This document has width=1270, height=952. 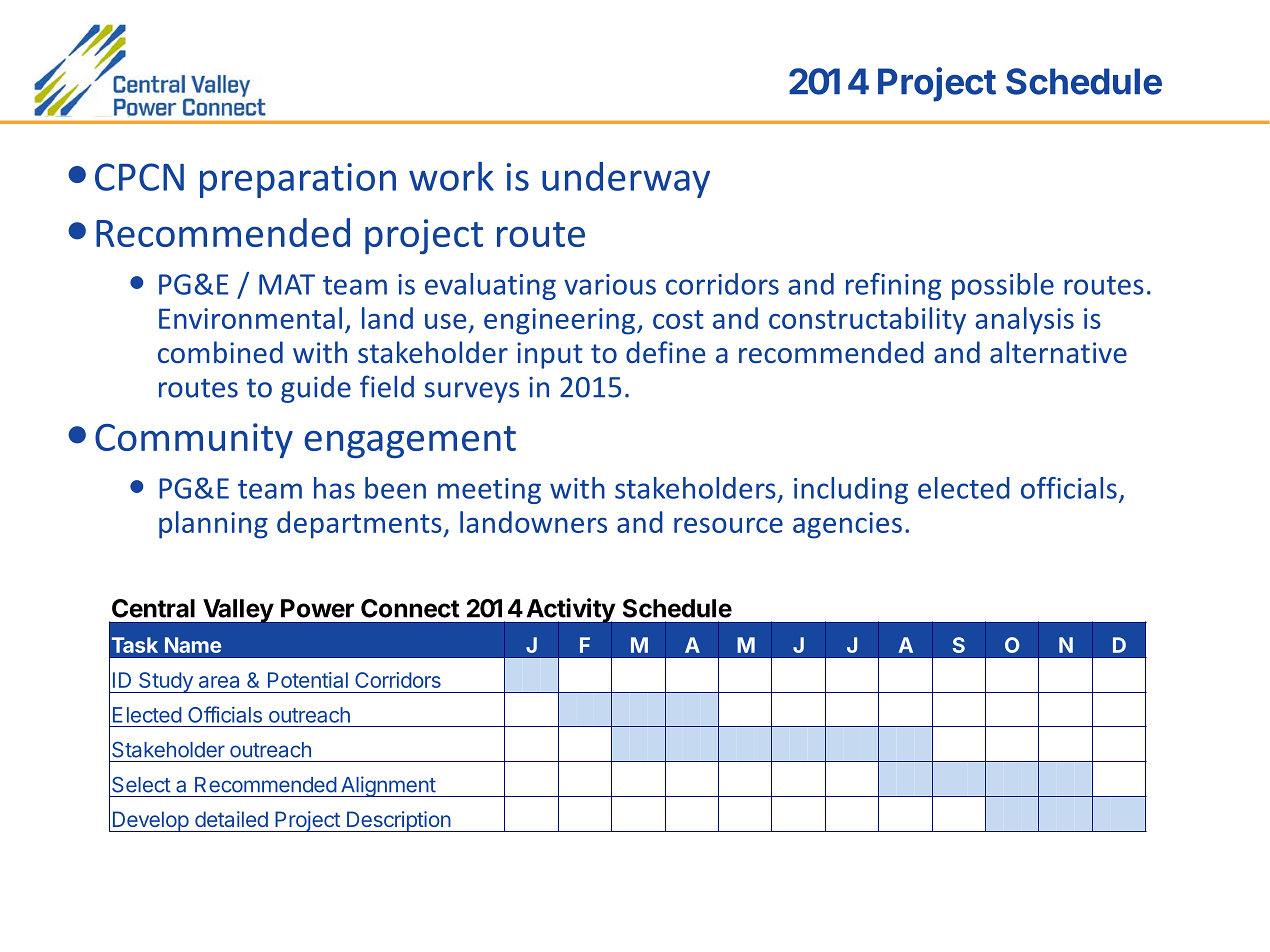 What do you see at coordinates (317, 608) in the document?
I see `Power` at bounding box center [317, 608].
